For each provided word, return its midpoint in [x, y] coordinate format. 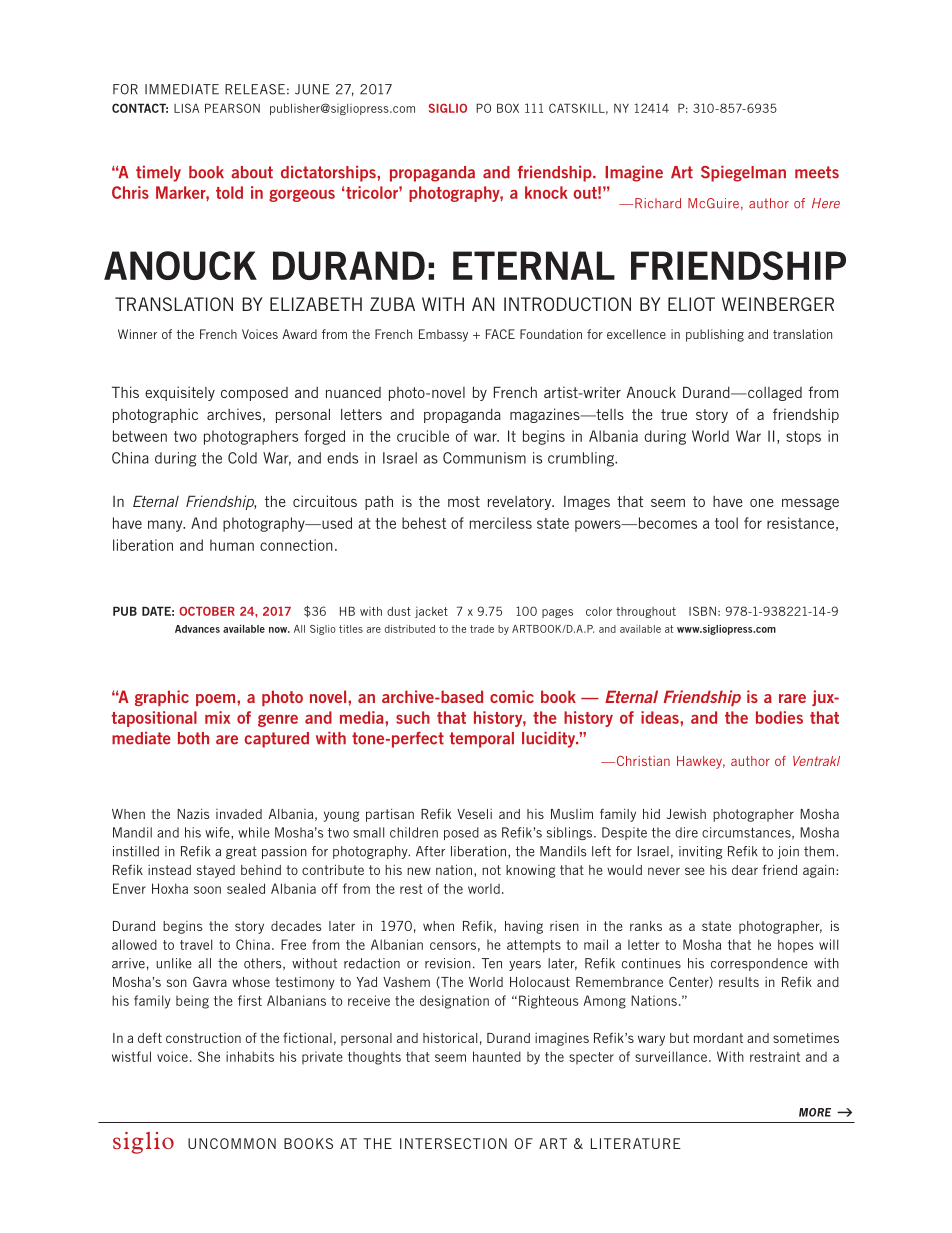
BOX [508, 108]
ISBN [702, 611]
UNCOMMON [232, 1143]
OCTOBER [207, 611]
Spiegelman [743, 174]
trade [482, 629]
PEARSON [232, 108]
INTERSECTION [453, 1143]
